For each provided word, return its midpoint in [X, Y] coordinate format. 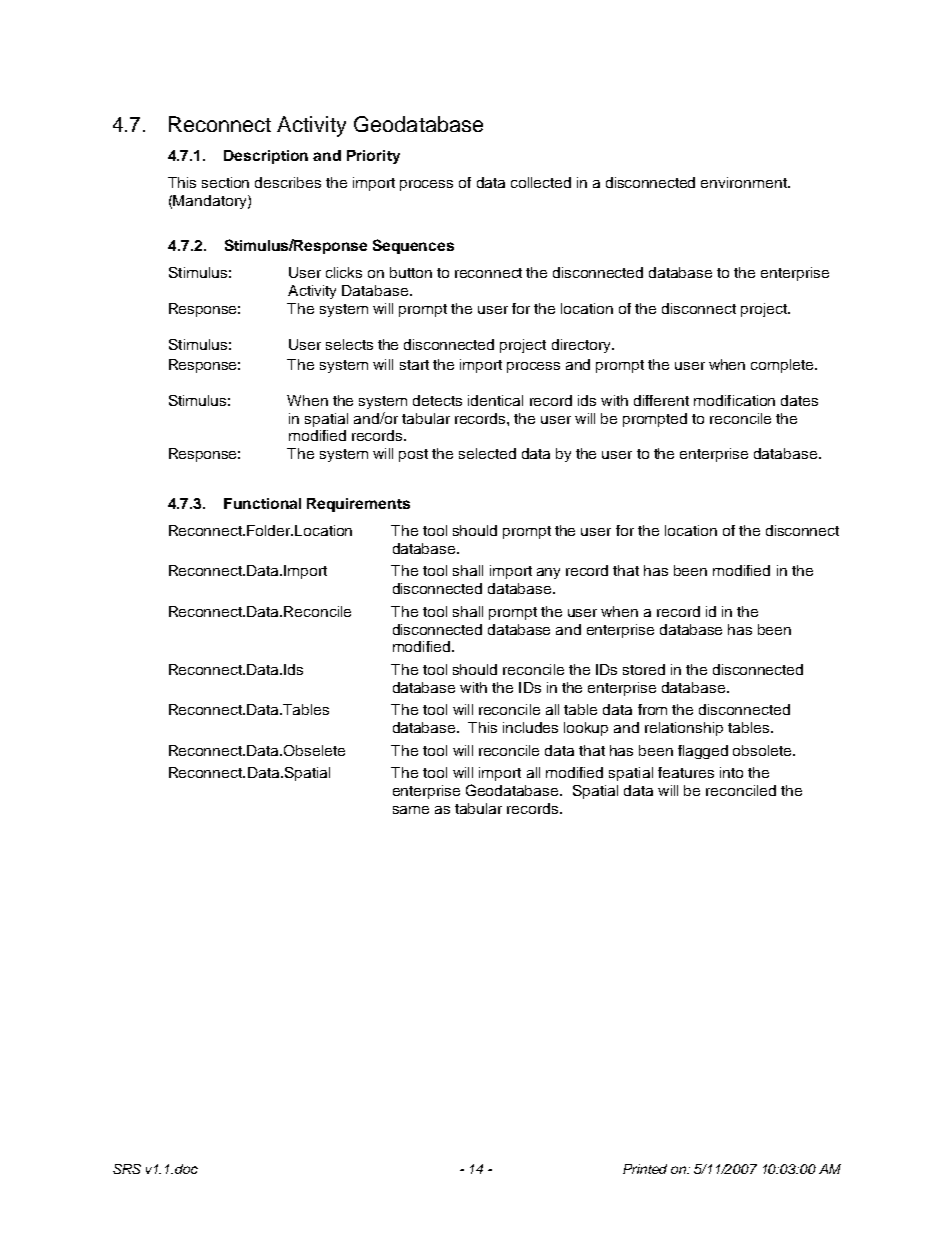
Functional [262, 503]
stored [644, 669]
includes [530, 727]
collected [541, 182]
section [225, 182]
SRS [127, 1169]
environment [745, 182]
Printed [645, 1169]
